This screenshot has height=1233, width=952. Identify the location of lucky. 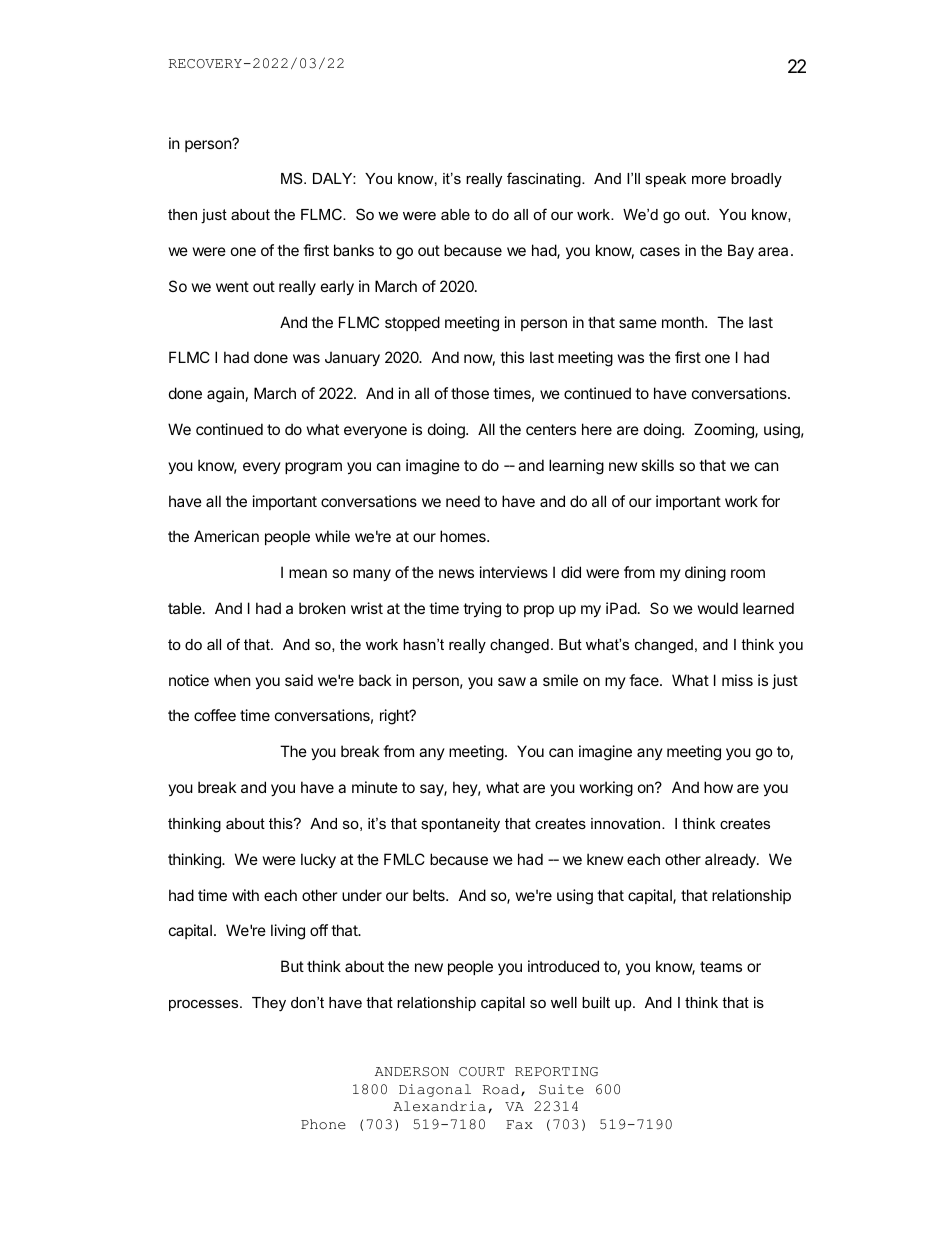
(318, 860).
